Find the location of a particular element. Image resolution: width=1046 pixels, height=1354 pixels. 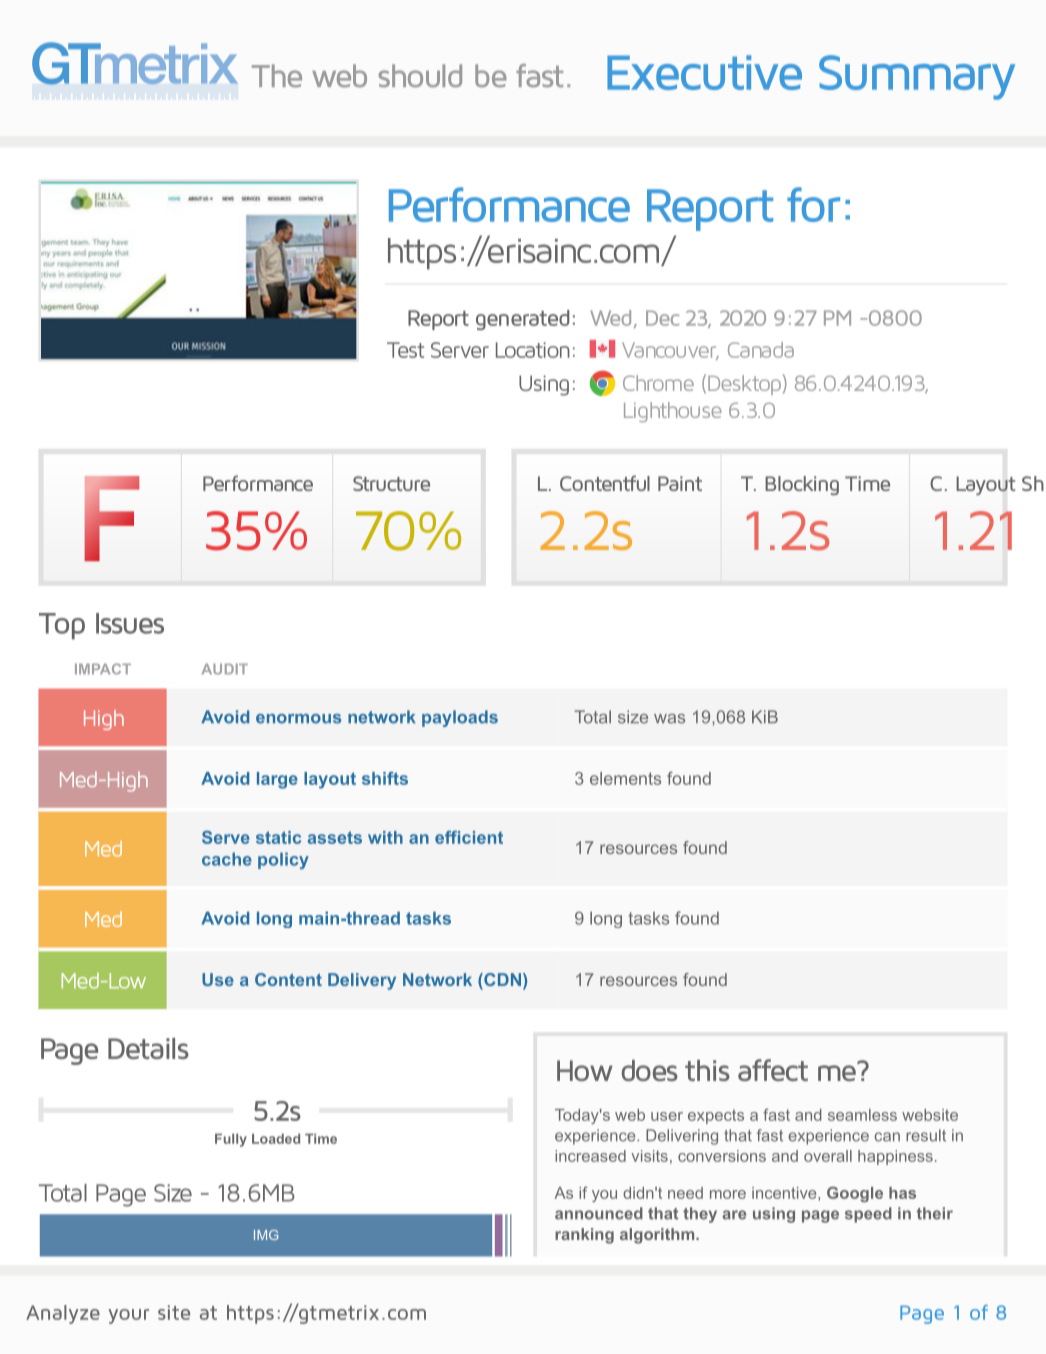

Executive is located at coordinates (704, 72).
